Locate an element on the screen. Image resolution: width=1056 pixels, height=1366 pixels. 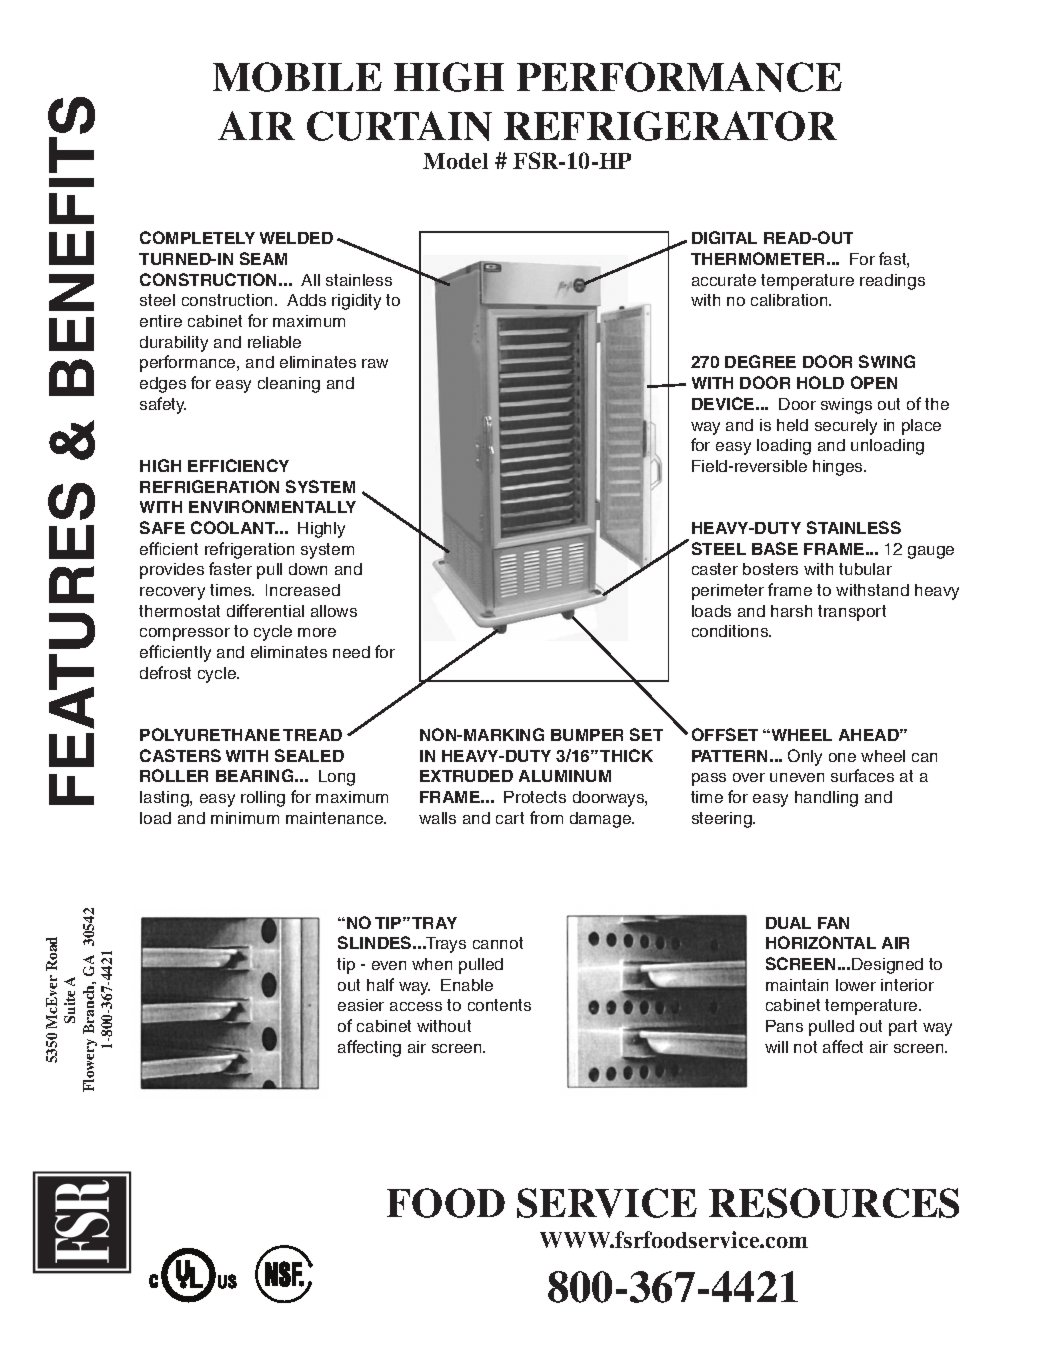
REFRIGERATOR is located at coordinates (670, 126).
